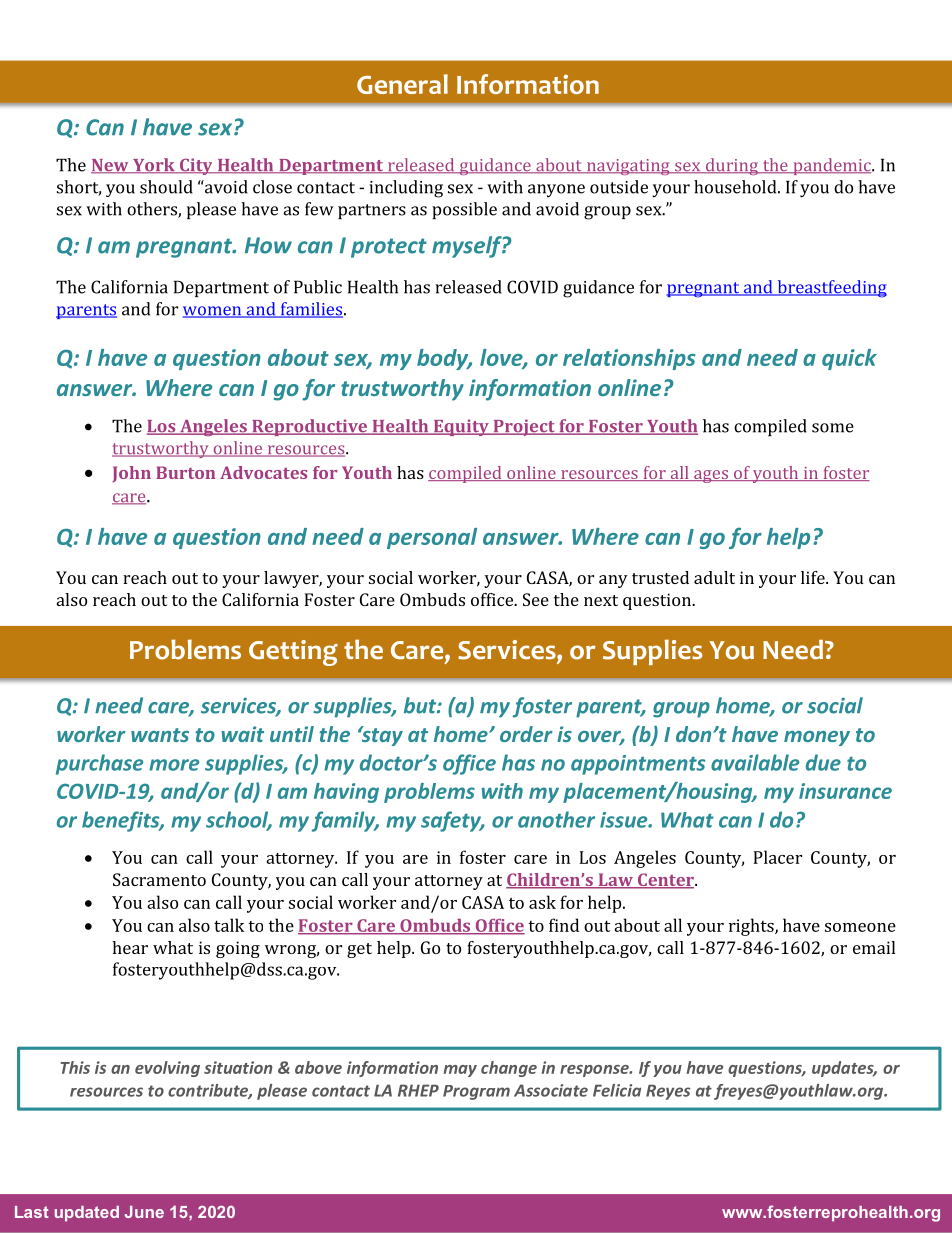 The height and width of the screenshot is (1233, 952). What do you see at coordinates (476, 1092) in the screenshot?
I see `Program` at bounding box center [476, 1092].
